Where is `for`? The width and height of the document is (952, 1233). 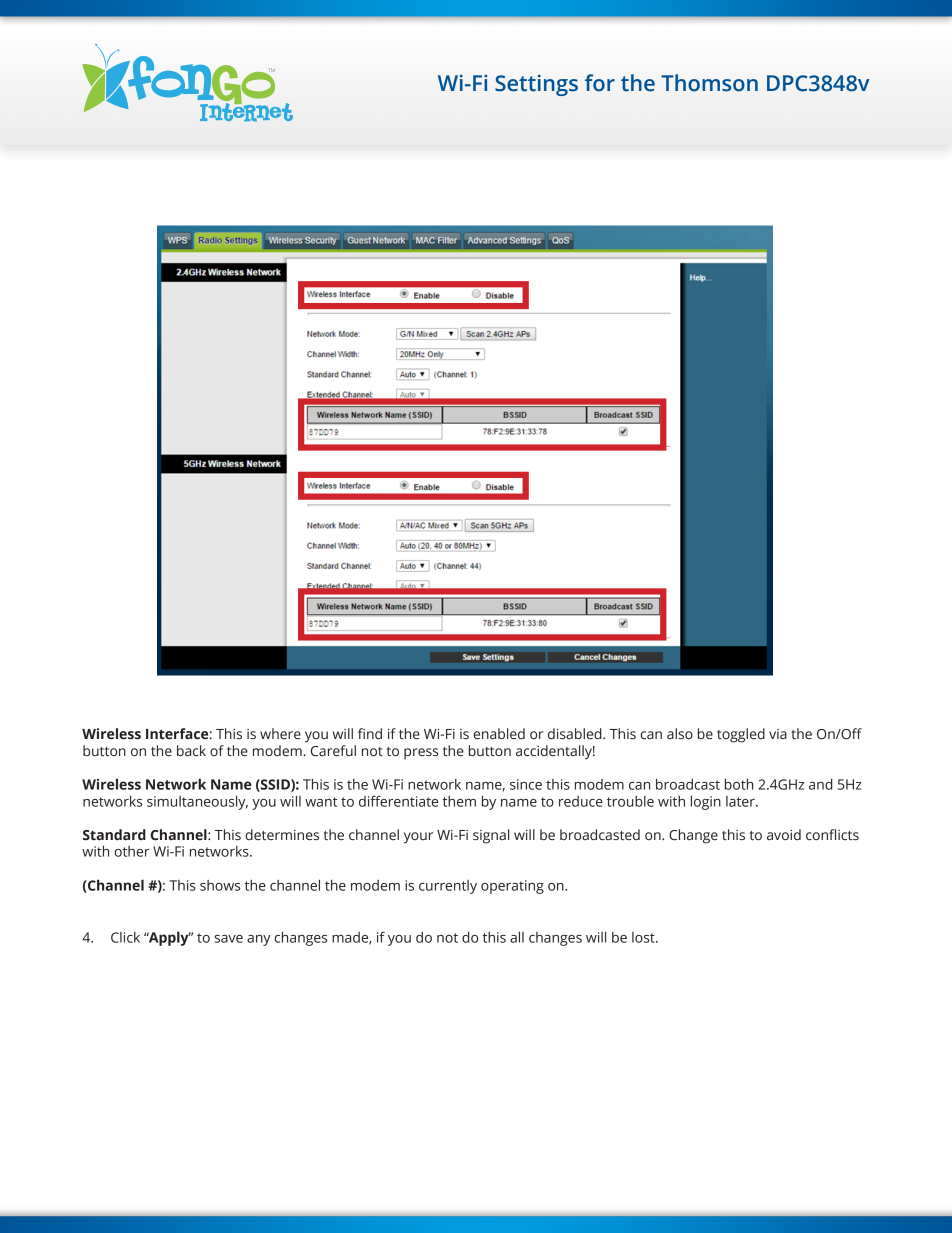
for is located at coordinates (600, 83).
